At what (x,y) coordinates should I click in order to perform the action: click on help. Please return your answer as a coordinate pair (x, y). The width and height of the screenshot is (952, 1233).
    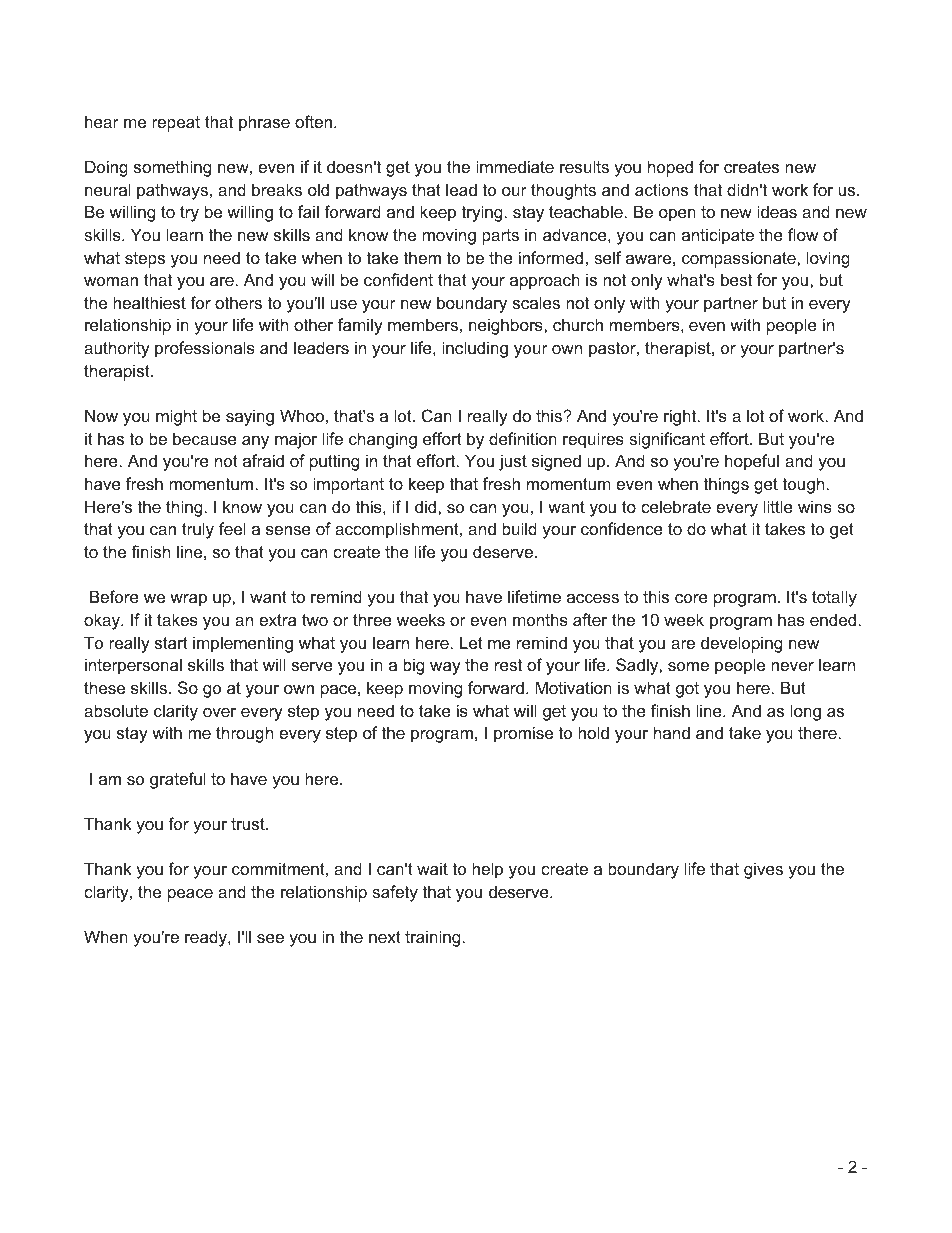
    Looking at the image, I should click on (487, 870).
